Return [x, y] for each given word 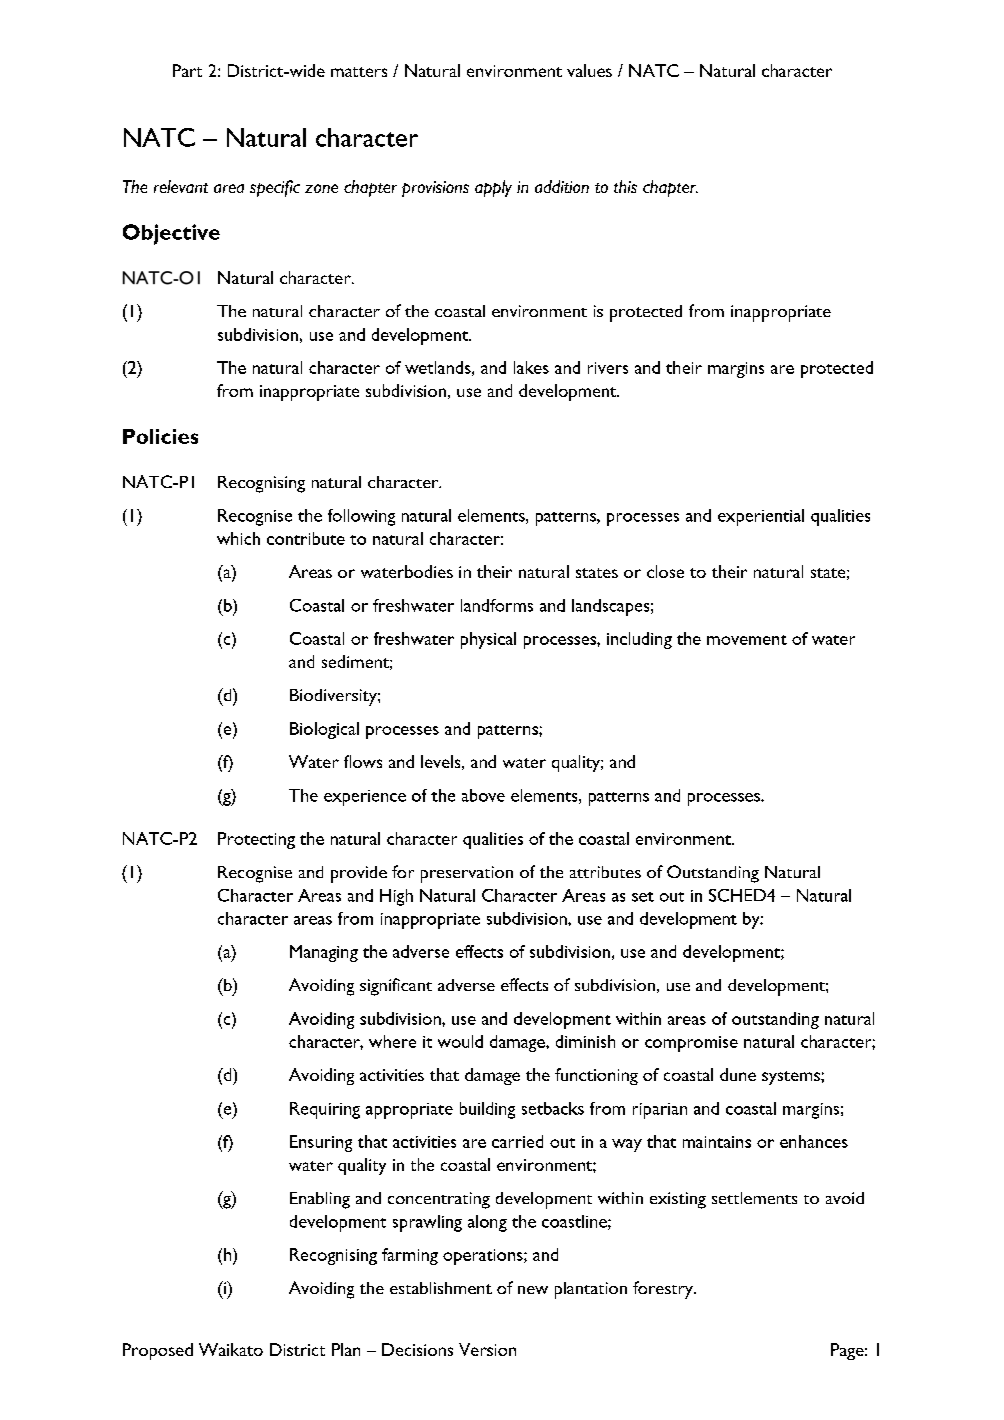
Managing [324, 953]
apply [493, 188]
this [625, 186]
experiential [761, 517]
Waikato [231, 1349]
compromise [691, 1044]
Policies [160, 436]
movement [747, 640]
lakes [531, 367]
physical [488, 640]
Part [187, 70]
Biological [324, 730]
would [460, 1041]
